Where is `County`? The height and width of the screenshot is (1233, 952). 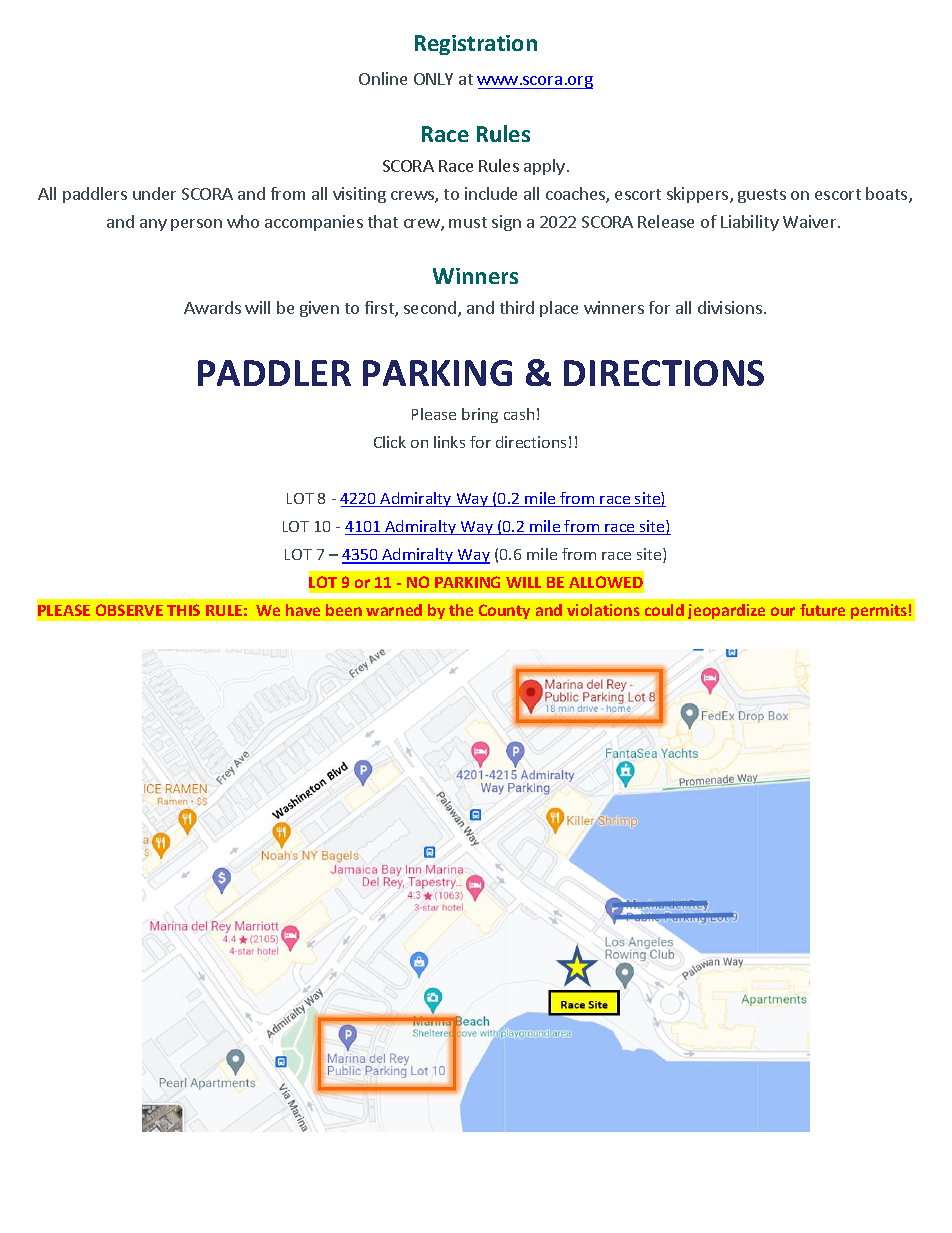 County is located at coordinates (504, 611).
